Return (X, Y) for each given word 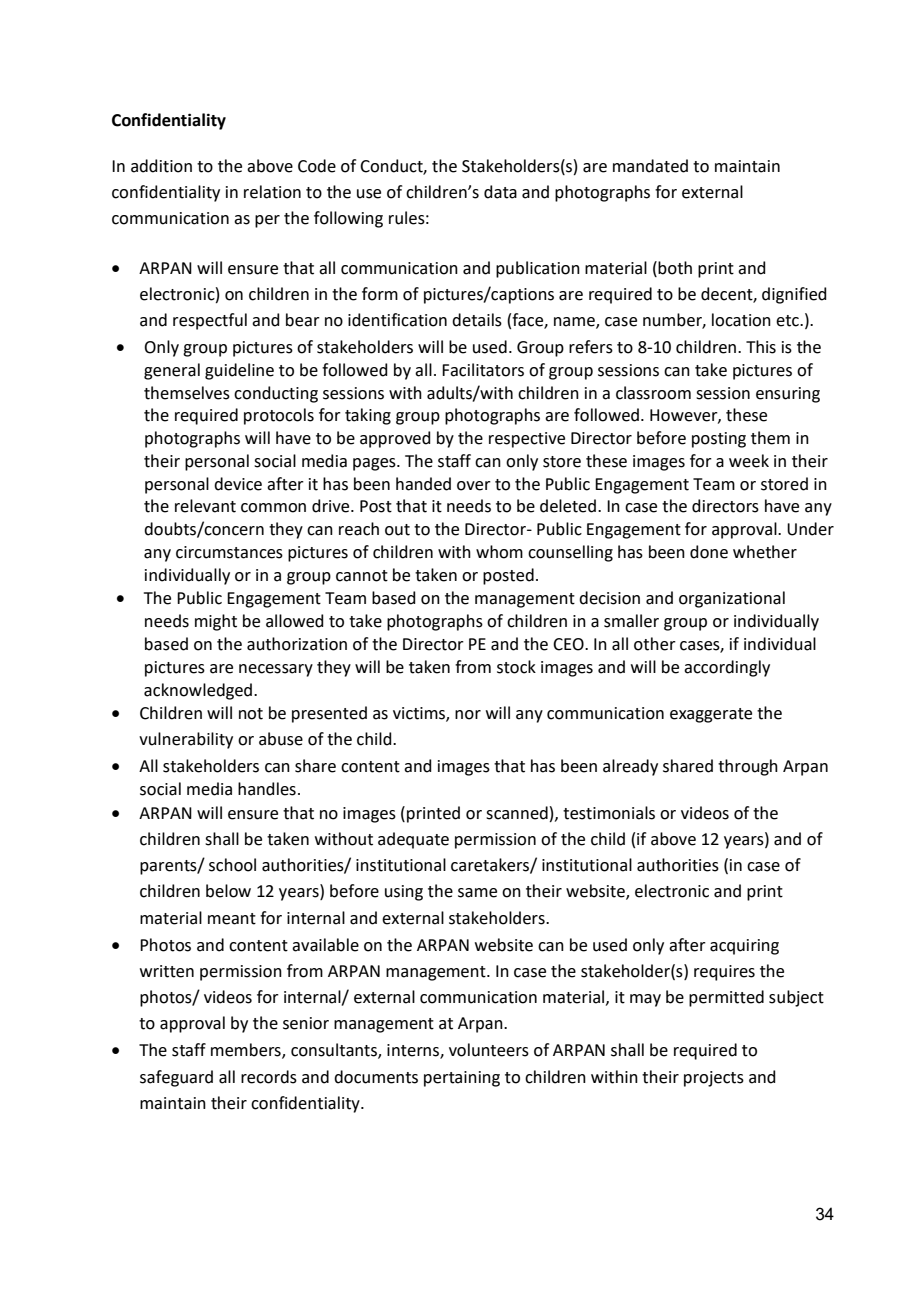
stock (516, 667)
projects (714, 1079)
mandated (650, 166)
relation (272, 192)
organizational (732, 599)
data (500, 192)
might (216, 622)
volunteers (489, 1050)
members (247, 1051)
